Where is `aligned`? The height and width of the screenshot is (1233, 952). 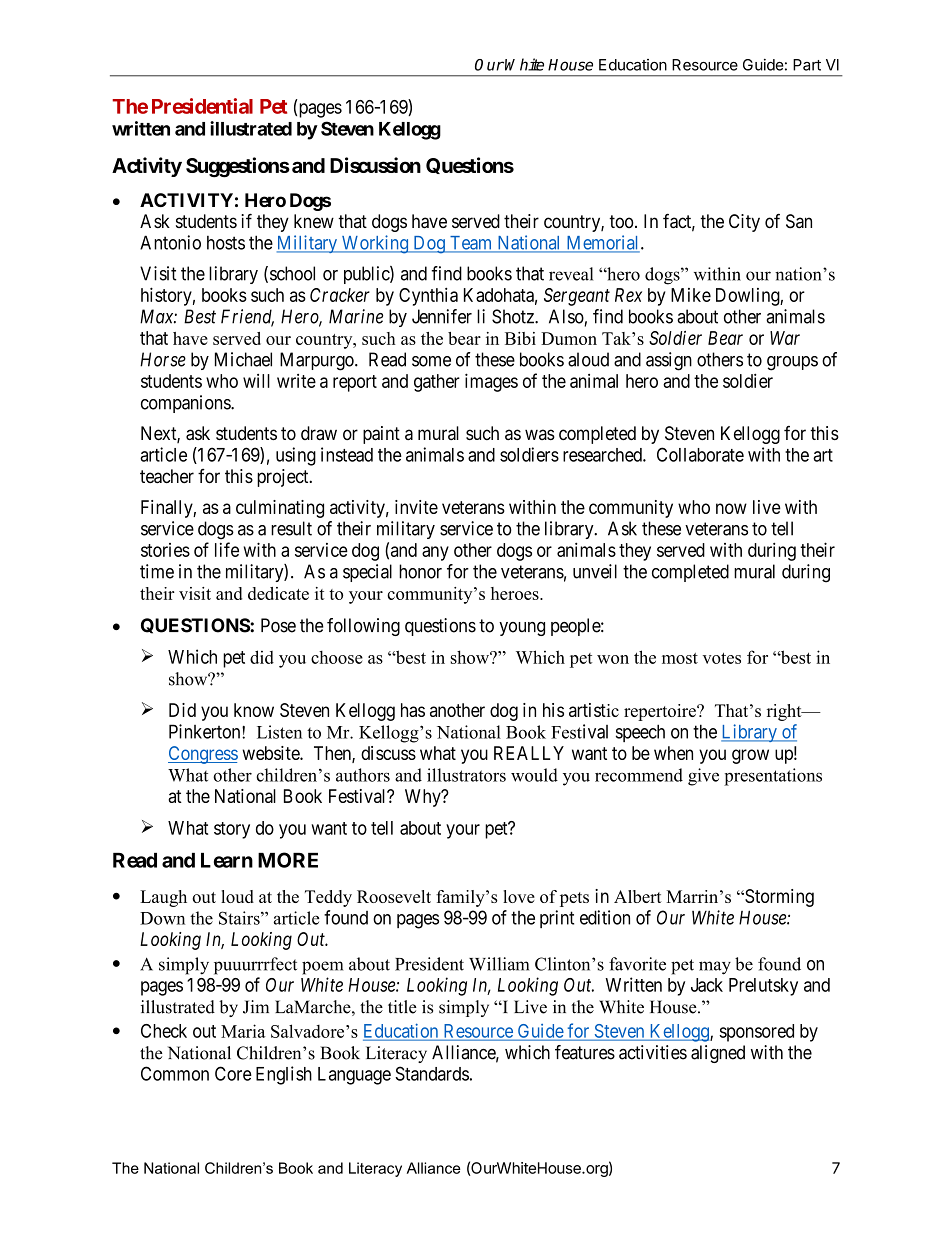
aligned is located at coordinates (718, 1054).
